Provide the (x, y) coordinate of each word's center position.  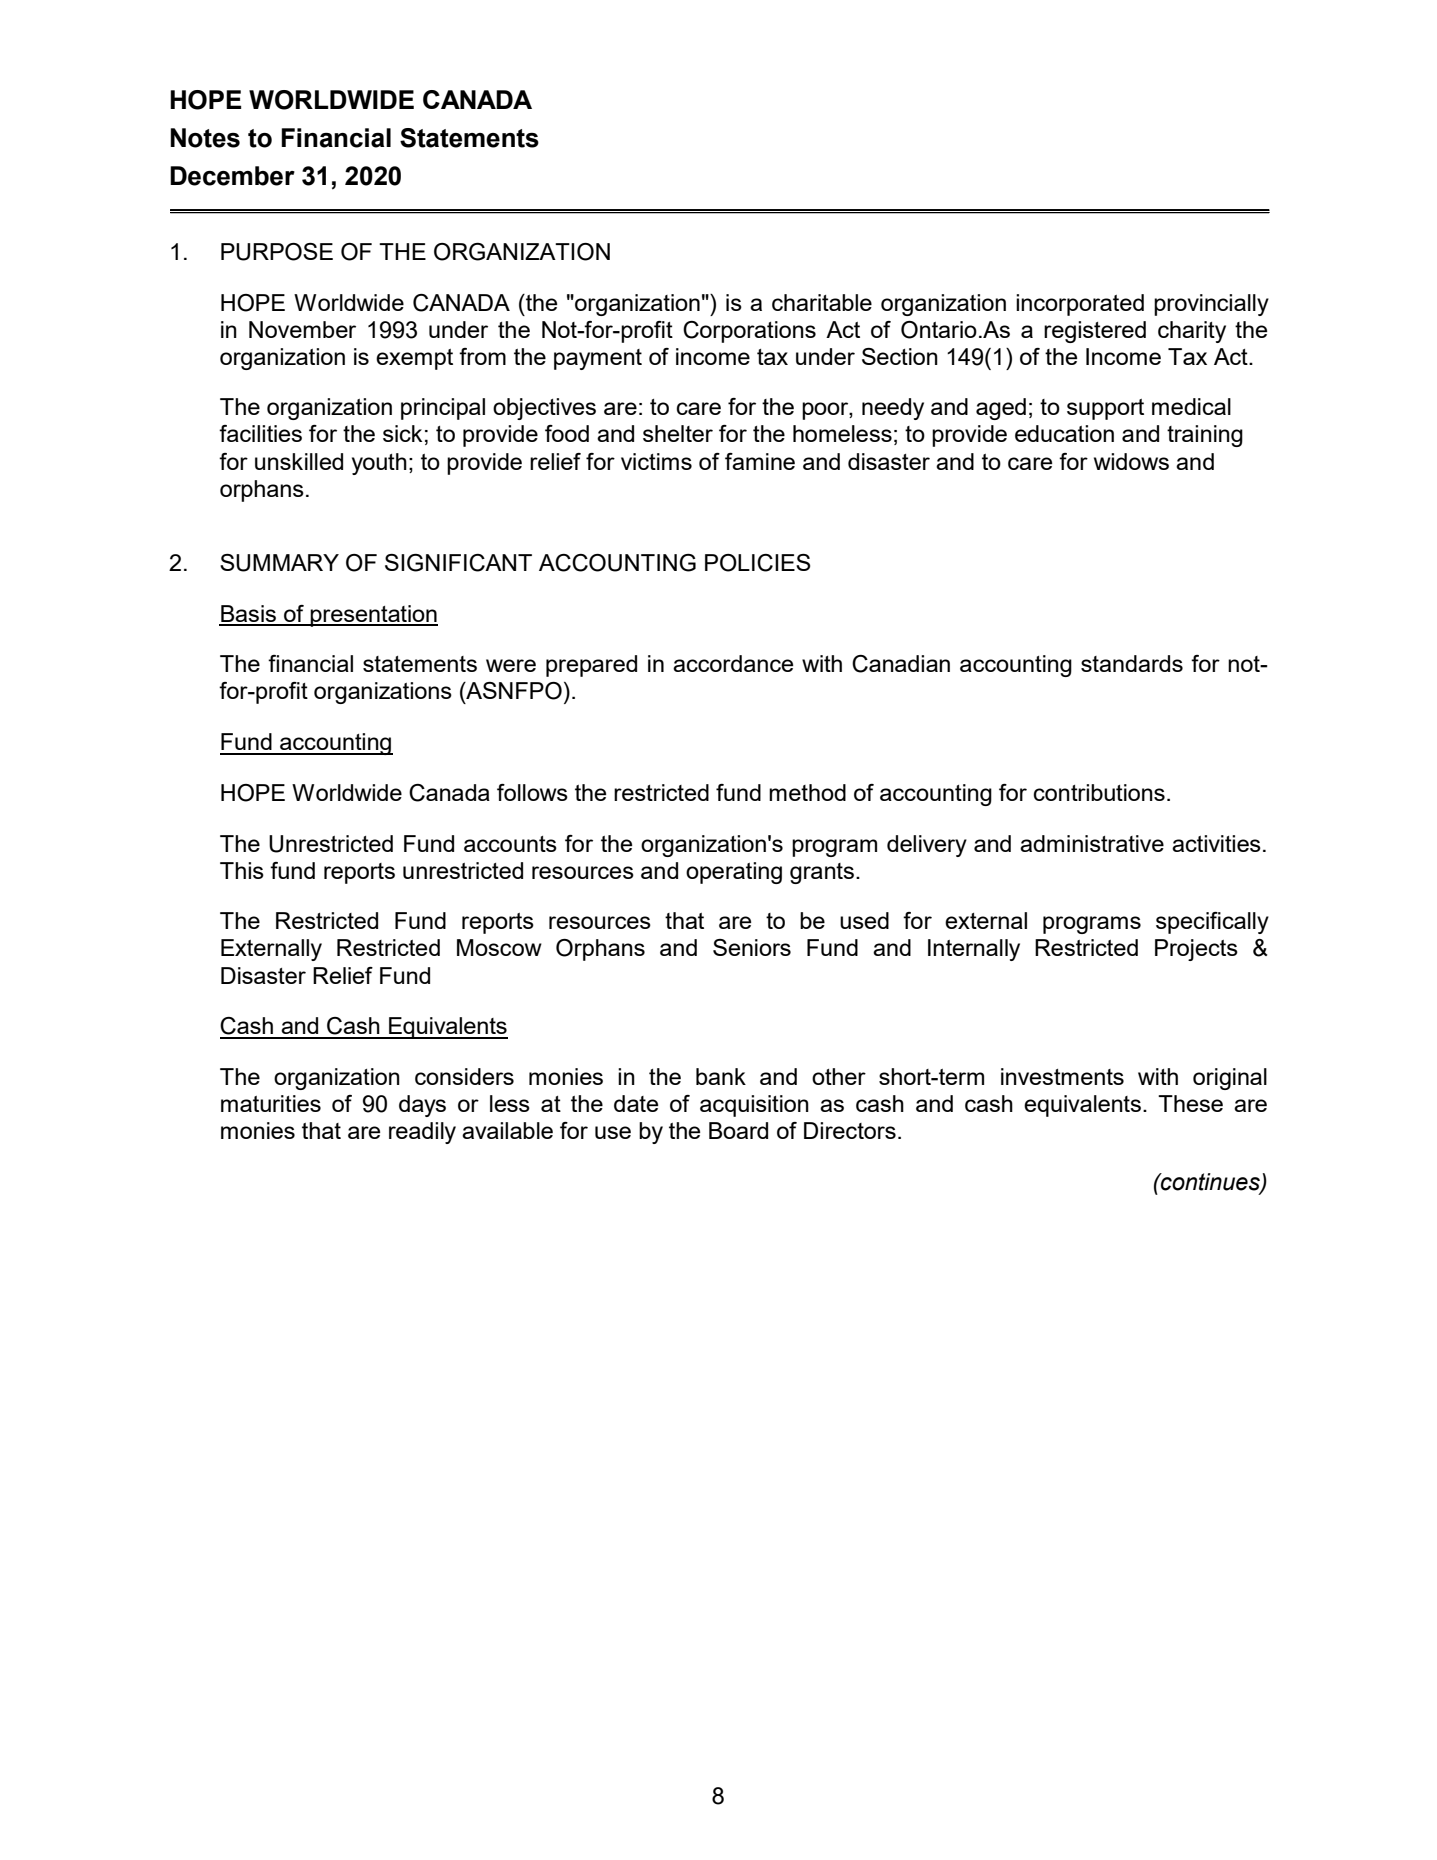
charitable (822, 302)
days (422, 1106)
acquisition (754, 1106)
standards (1132, 663)
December (232, 176)
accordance (733, 663)
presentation (373, 616)
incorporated (1080, 305)
